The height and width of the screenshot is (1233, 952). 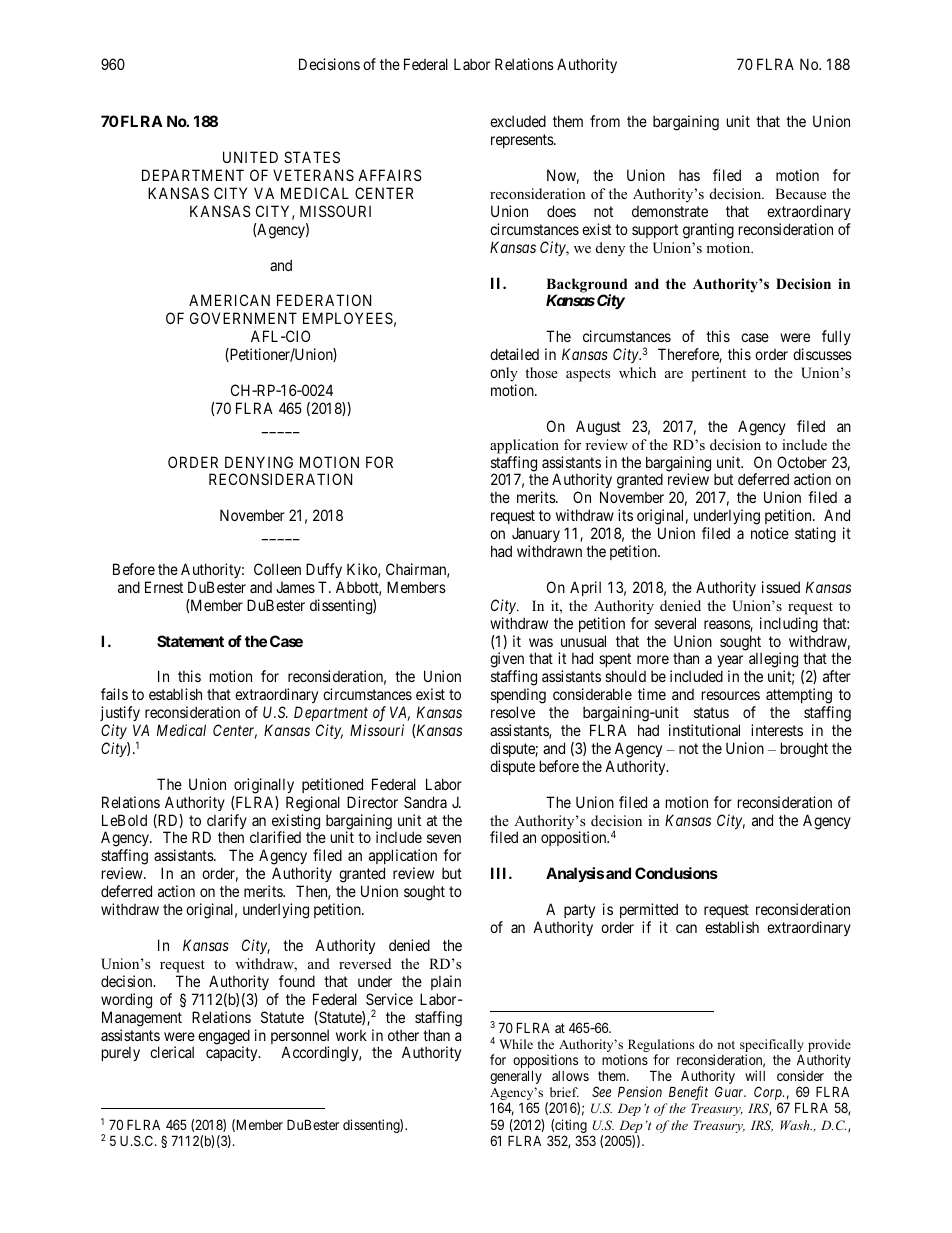 What do you see at coordinates (172, 1052) in the screenshot?
I see `clerical` at bounding box center [172, 1052].
